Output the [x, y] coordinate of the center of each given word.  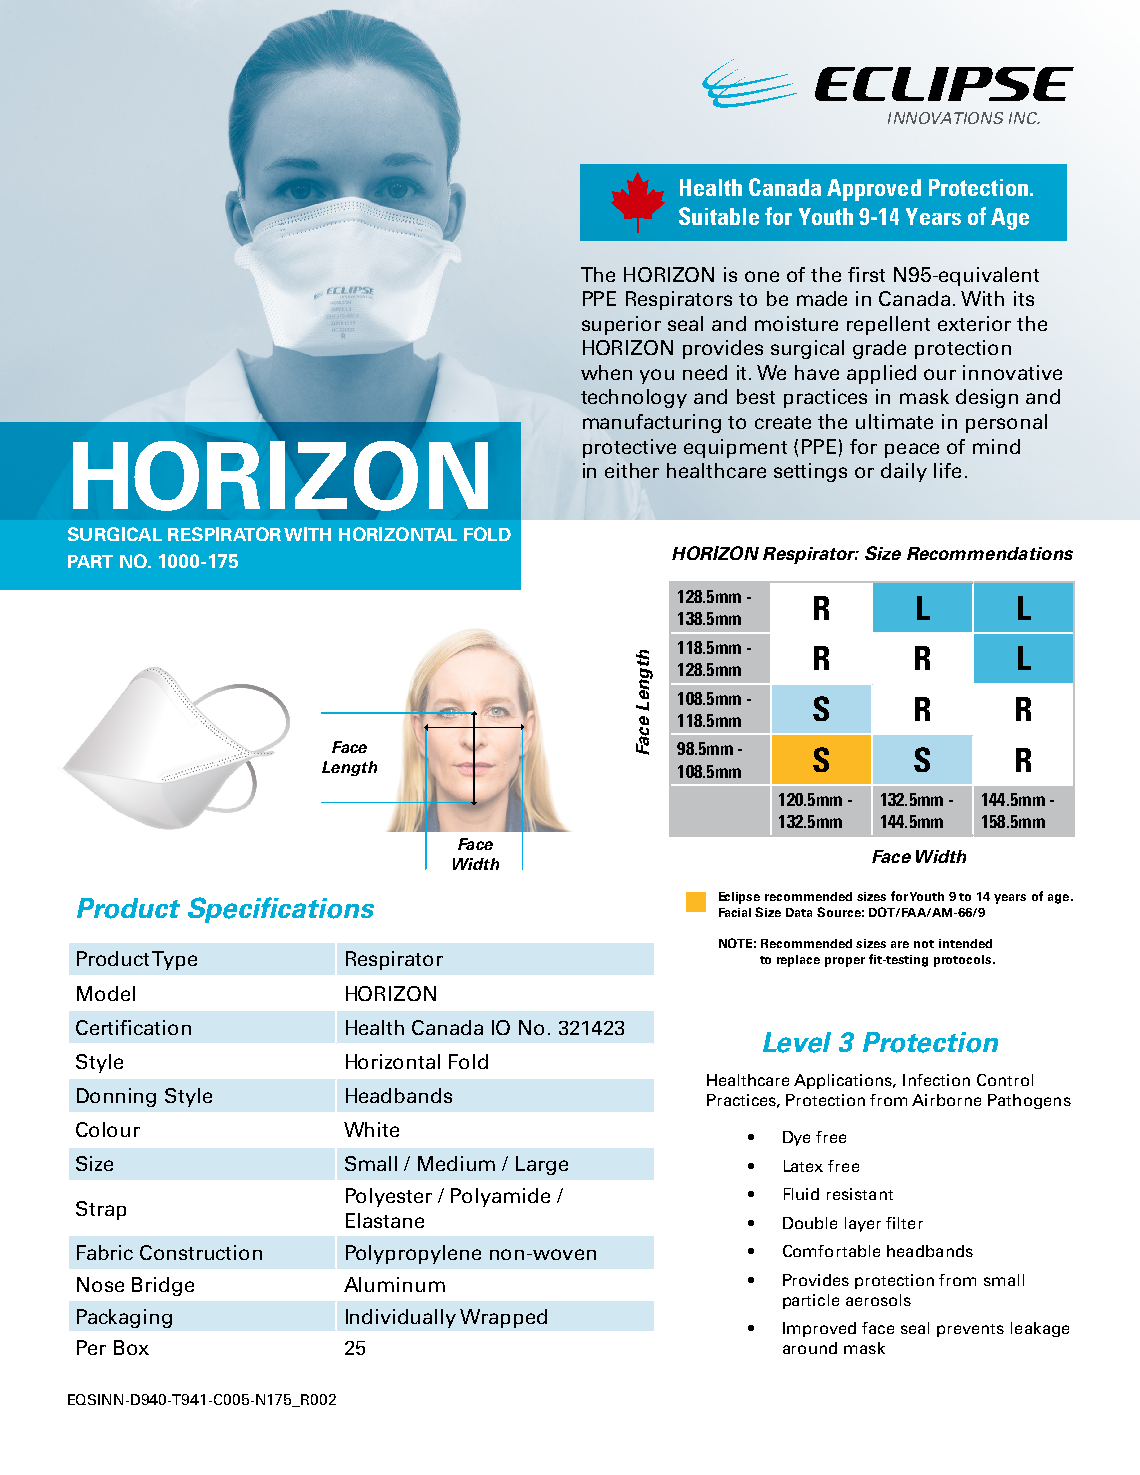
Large [542, 1165]
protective [629, 448]
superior [621, 325]
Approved [874, 190]
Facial [735, 912]
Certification [133, 1027]
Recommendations [990, 553]
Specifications [281, 910]
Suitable [719, 216]
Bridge [163, 1286]
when [606, 372]
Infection [936, 1080]
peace [912, 450]
